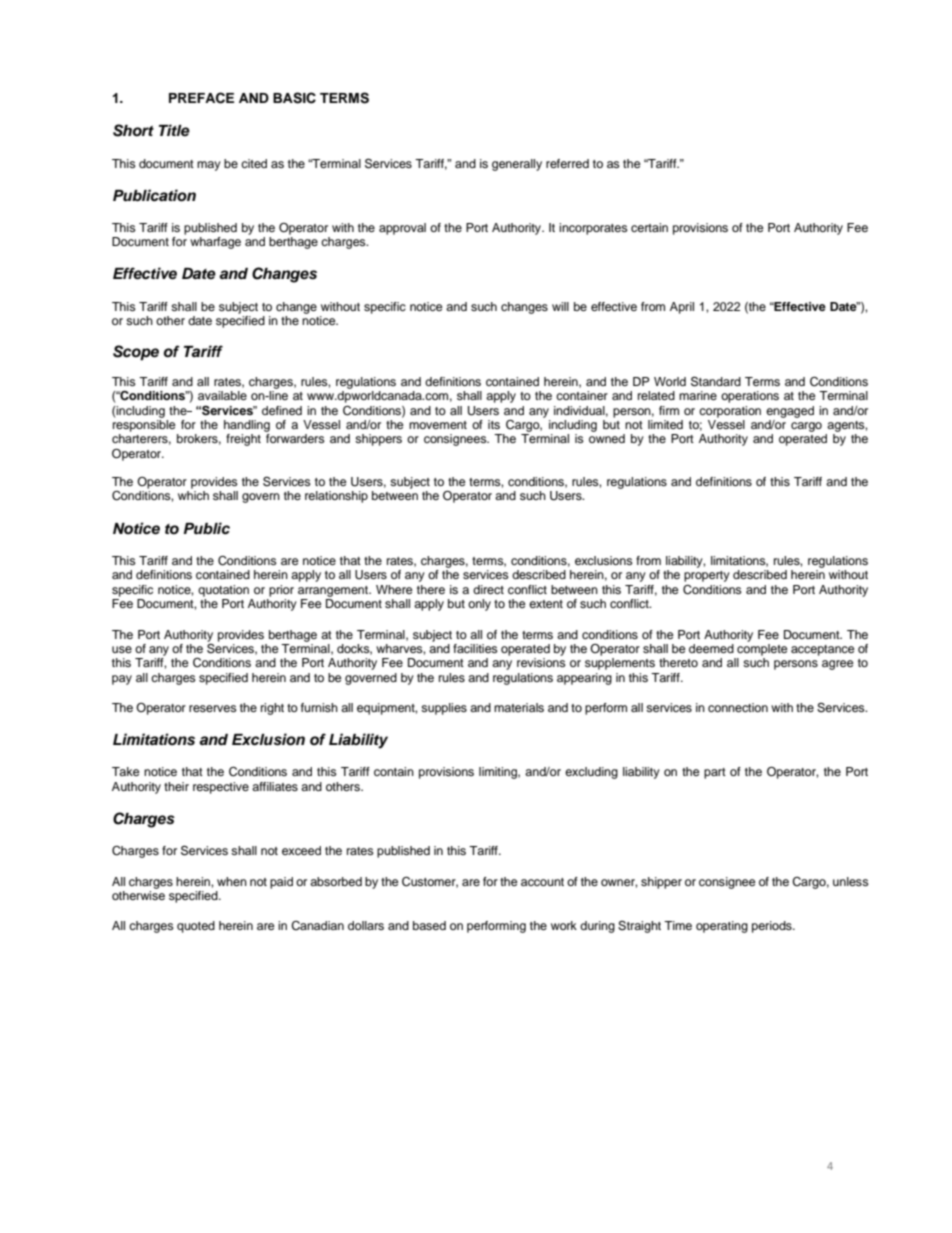 The image size is (952, 1233). Describe the element at coordinates (517, 165) in the document. I see `generally` at that location.
